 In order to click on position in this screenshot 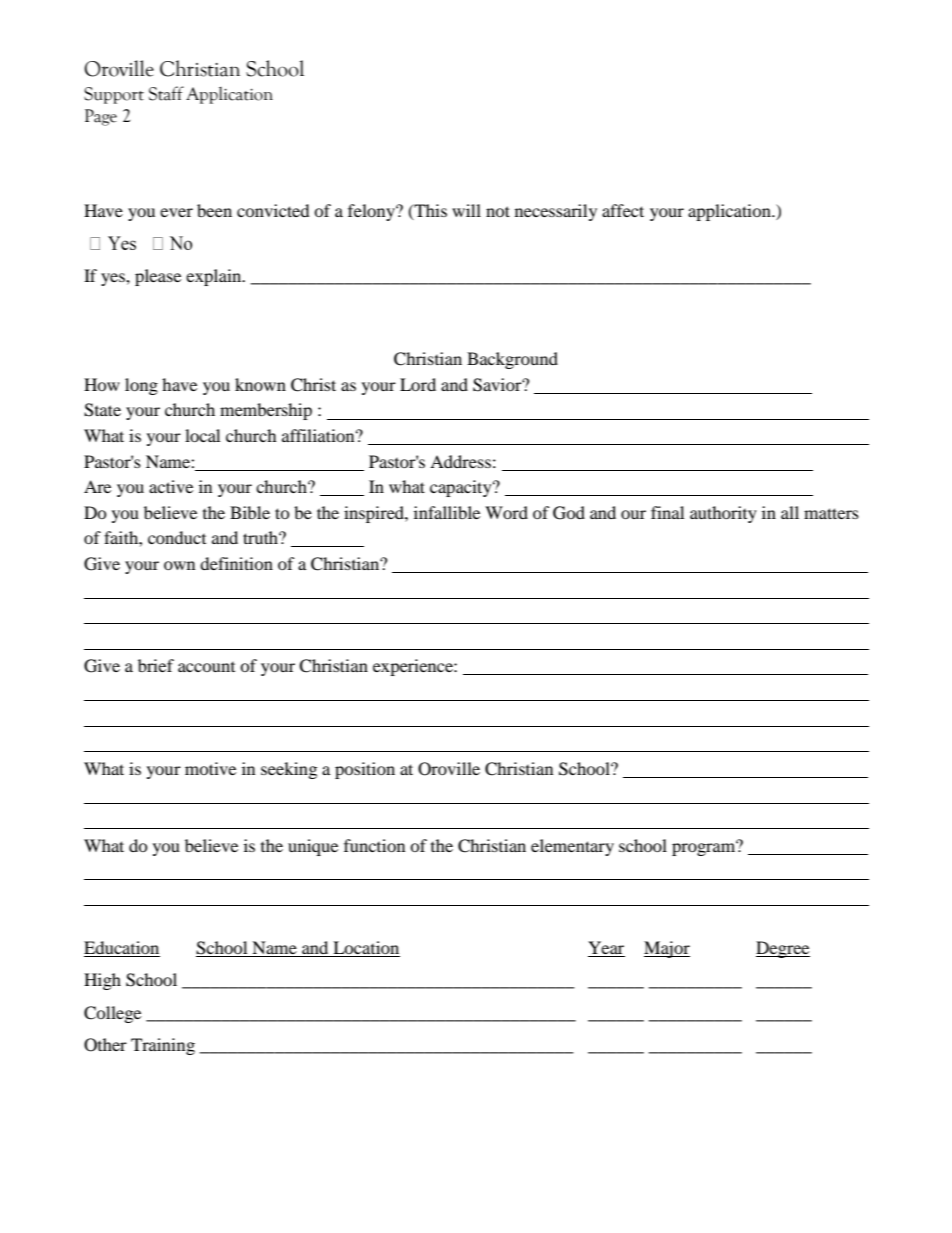, I will do `click(365, 770)`.
